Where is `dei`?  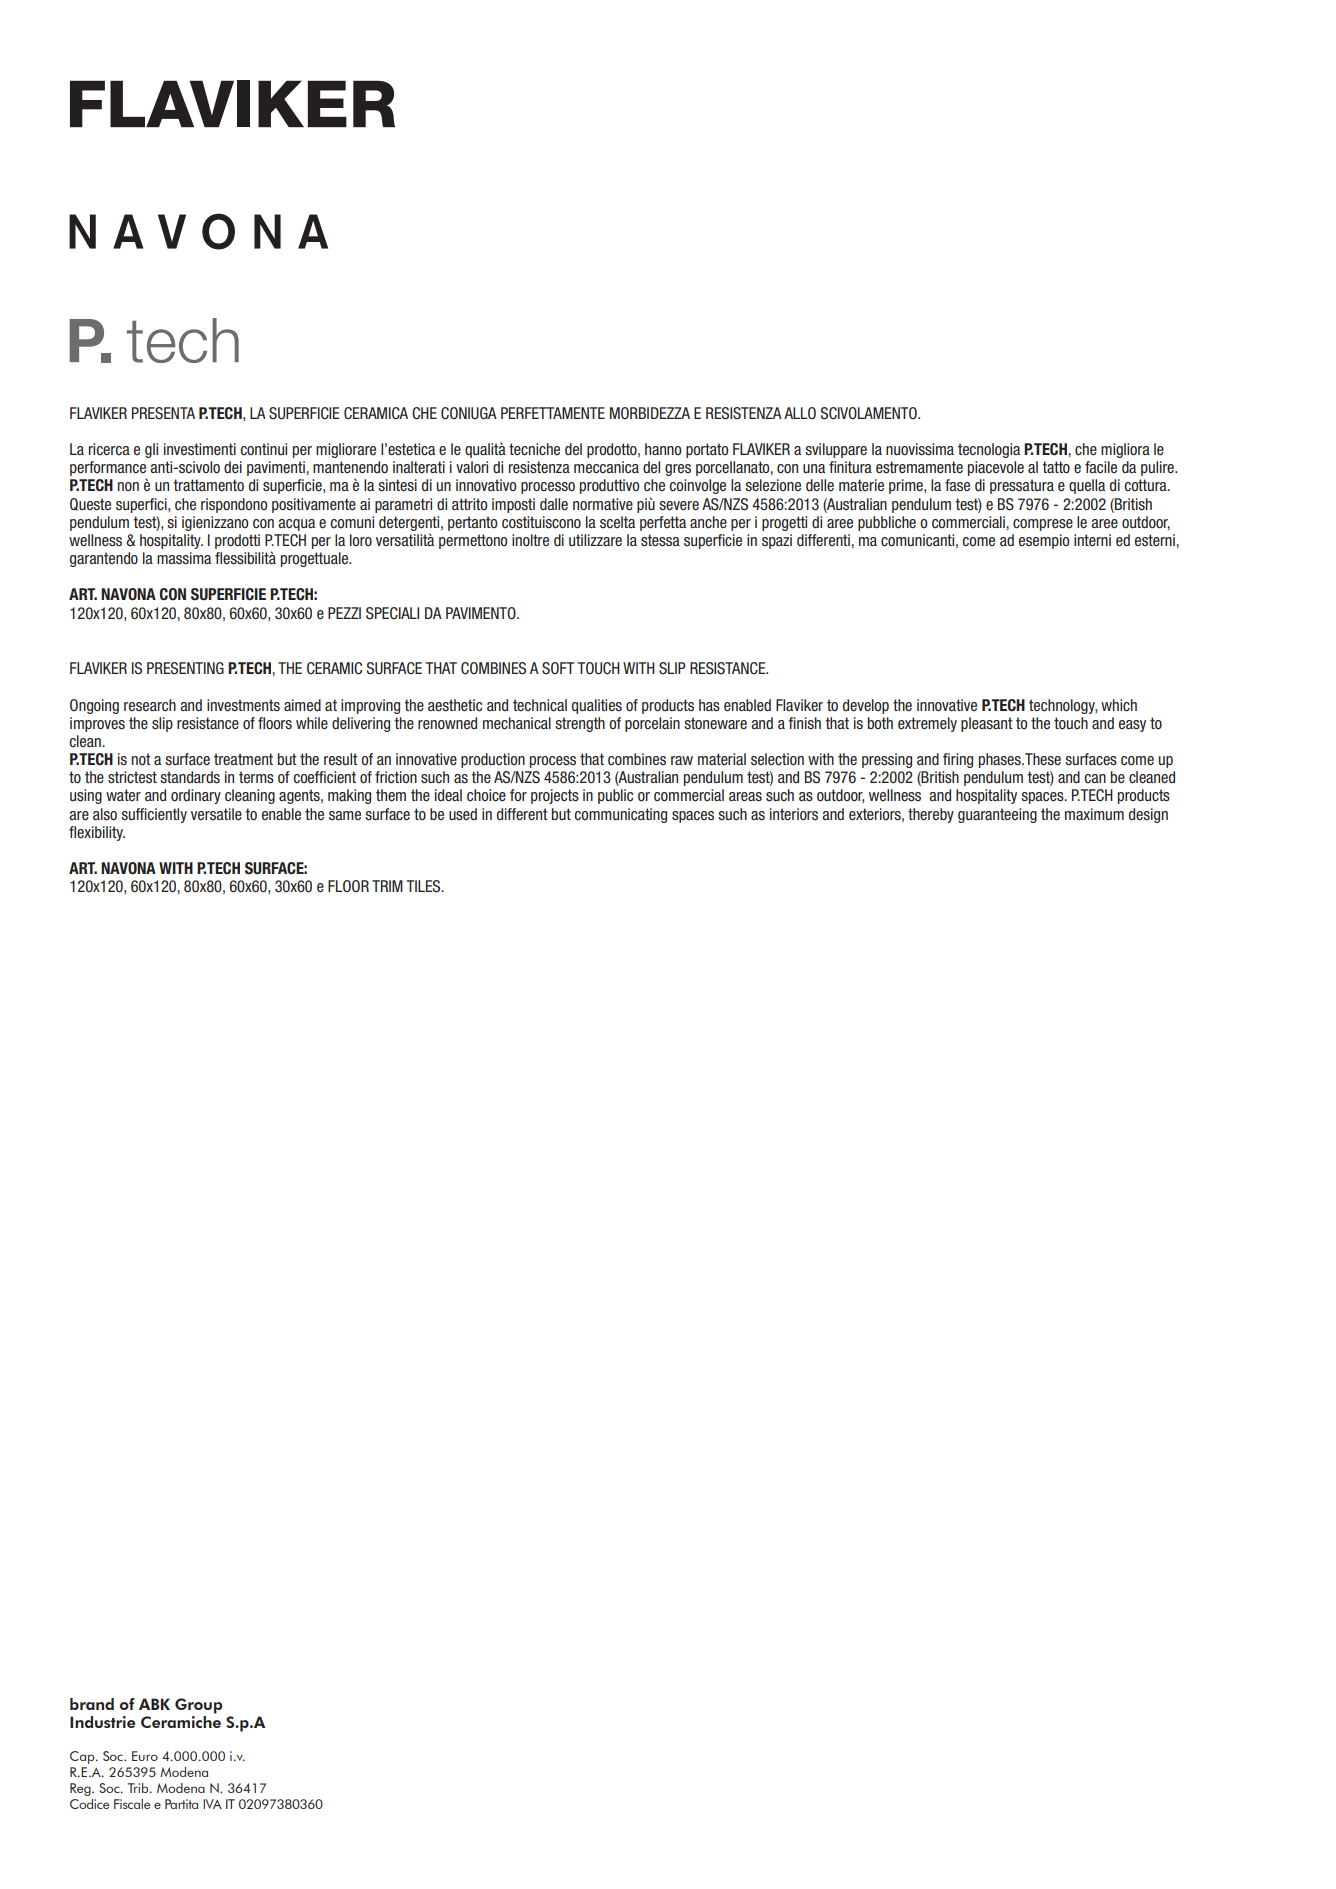
dei is located at coordinates (233, 467).
